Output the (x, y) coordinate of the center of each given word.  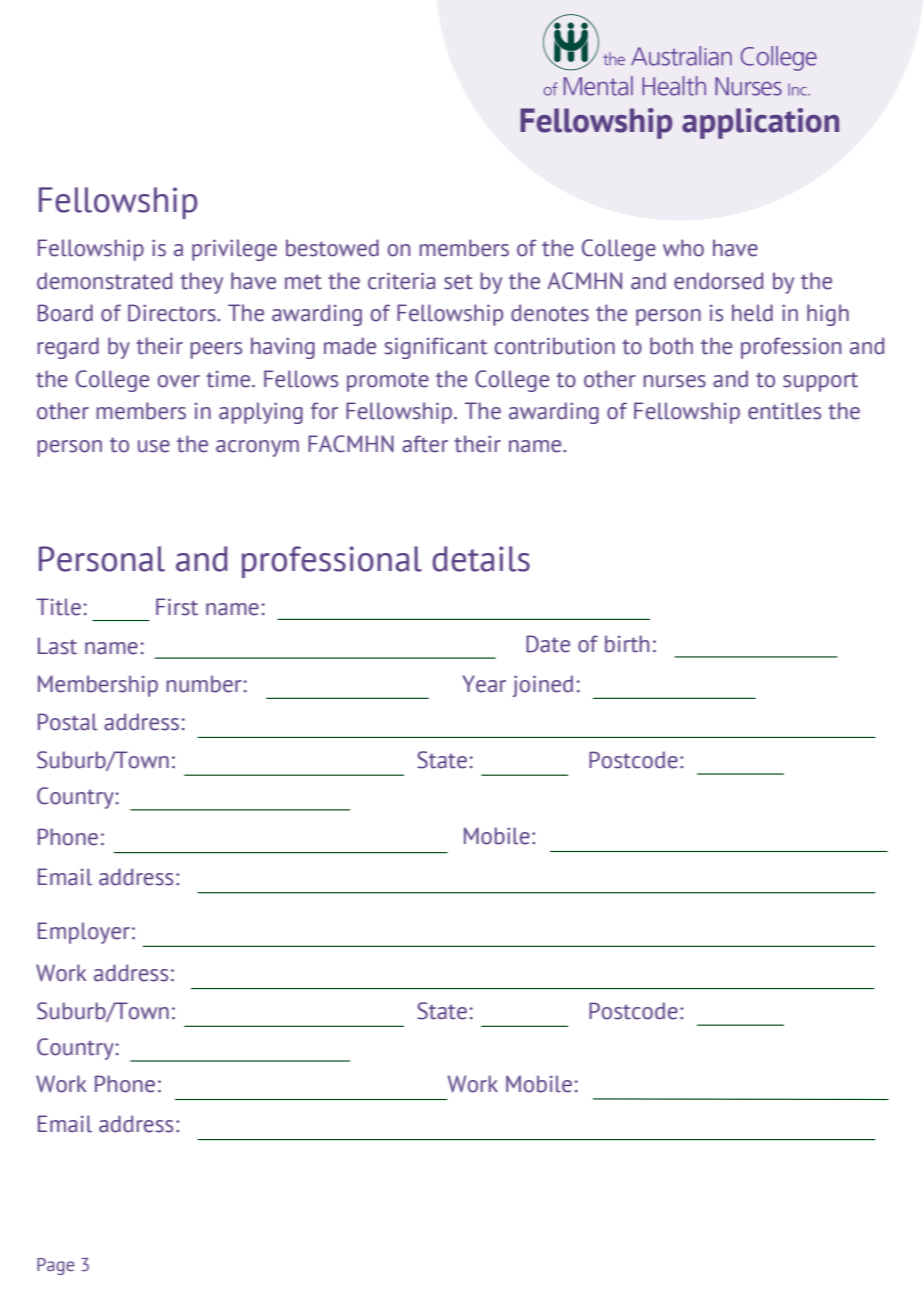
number (204, 684)
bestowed (332, 248)
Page (55, 1266)
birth (627, 644)
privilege (234, 250)
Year (484, 684)
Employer (84, 933)
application (760, 123)
